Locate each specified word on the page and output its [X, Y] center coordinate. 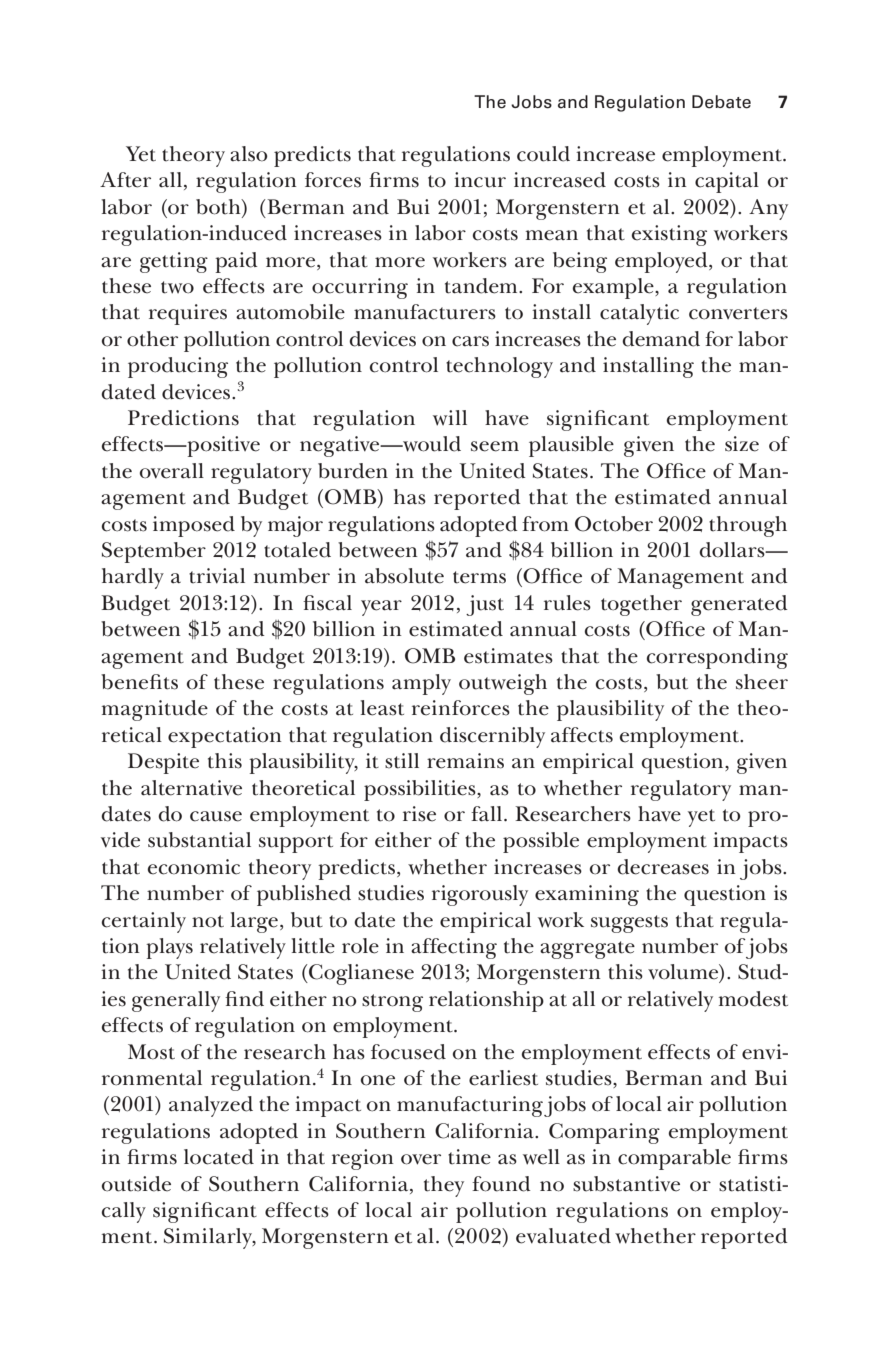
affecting [454, 948]
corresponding [717, 658]
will [450, 418]
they [444, 1186]
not [208, 921]
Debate [721, 102]
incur [480, 180]
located [219, 1157]
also [249, 154]
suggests [629, 924]
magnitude [155, 710]
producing [178, 367]
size [742, 444]
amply [421, 684]
